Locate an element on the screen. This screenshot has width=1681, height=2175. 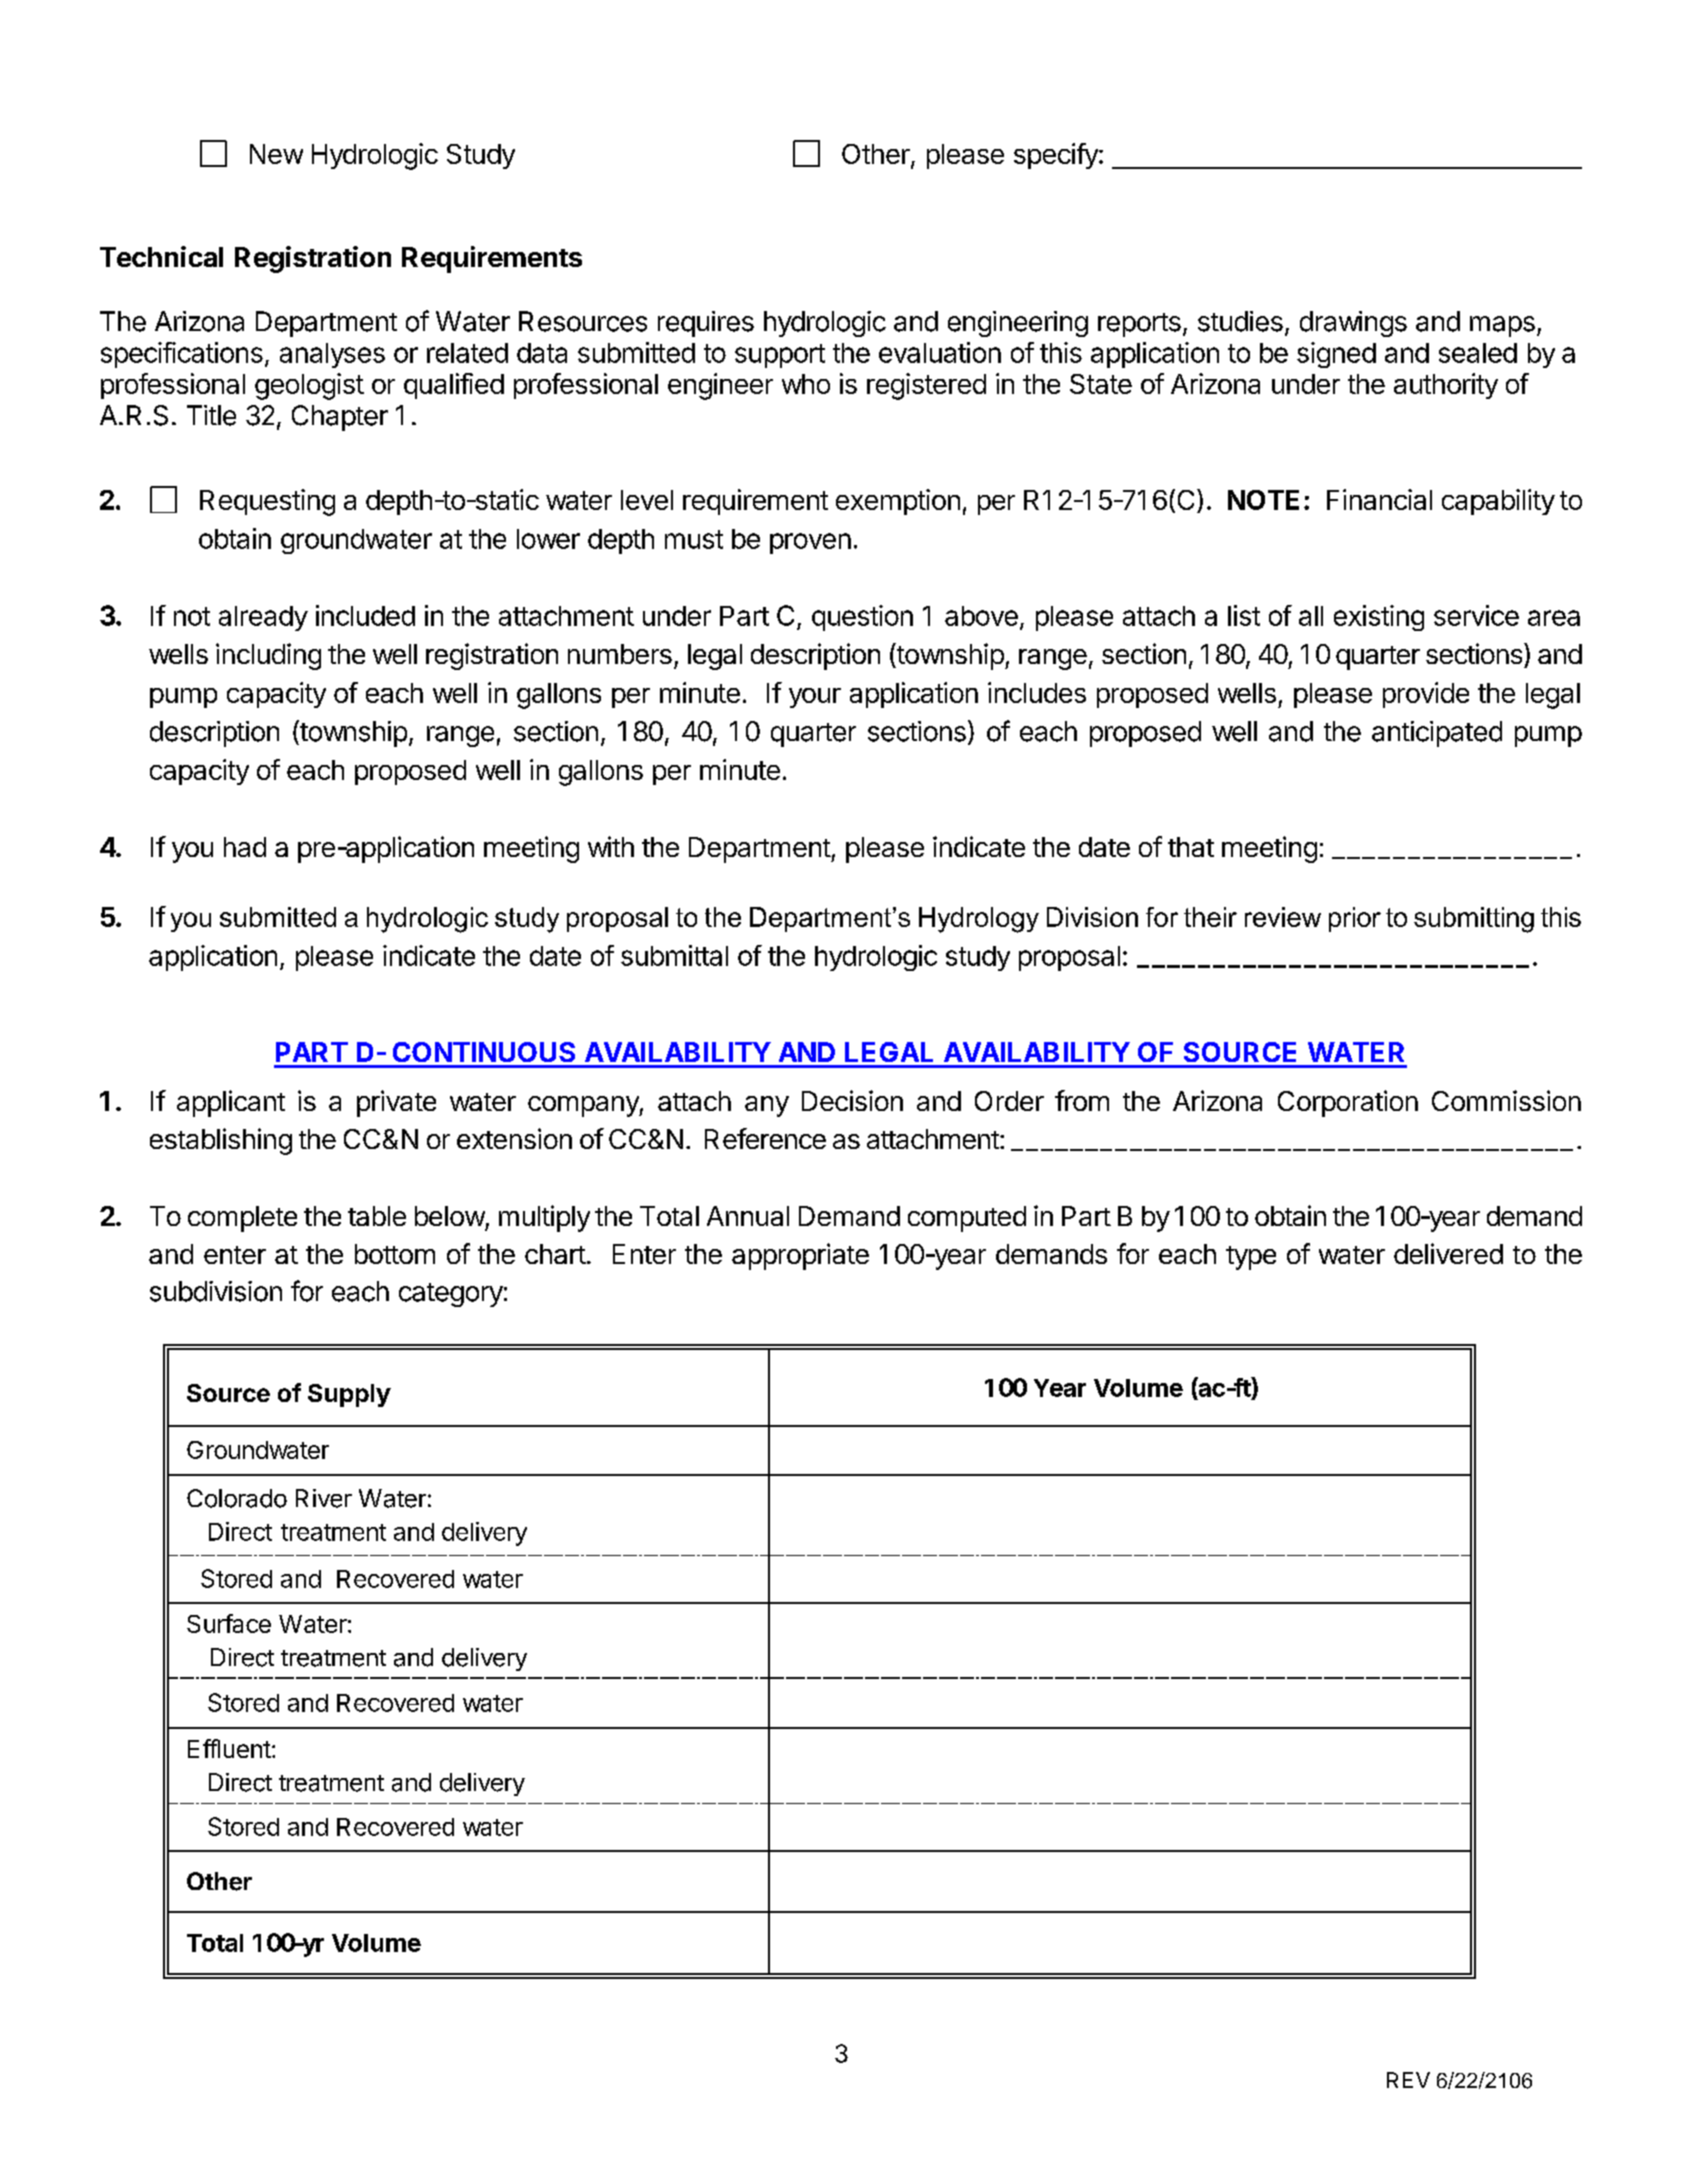
Effluent is located at coordinates (229, 1748).
